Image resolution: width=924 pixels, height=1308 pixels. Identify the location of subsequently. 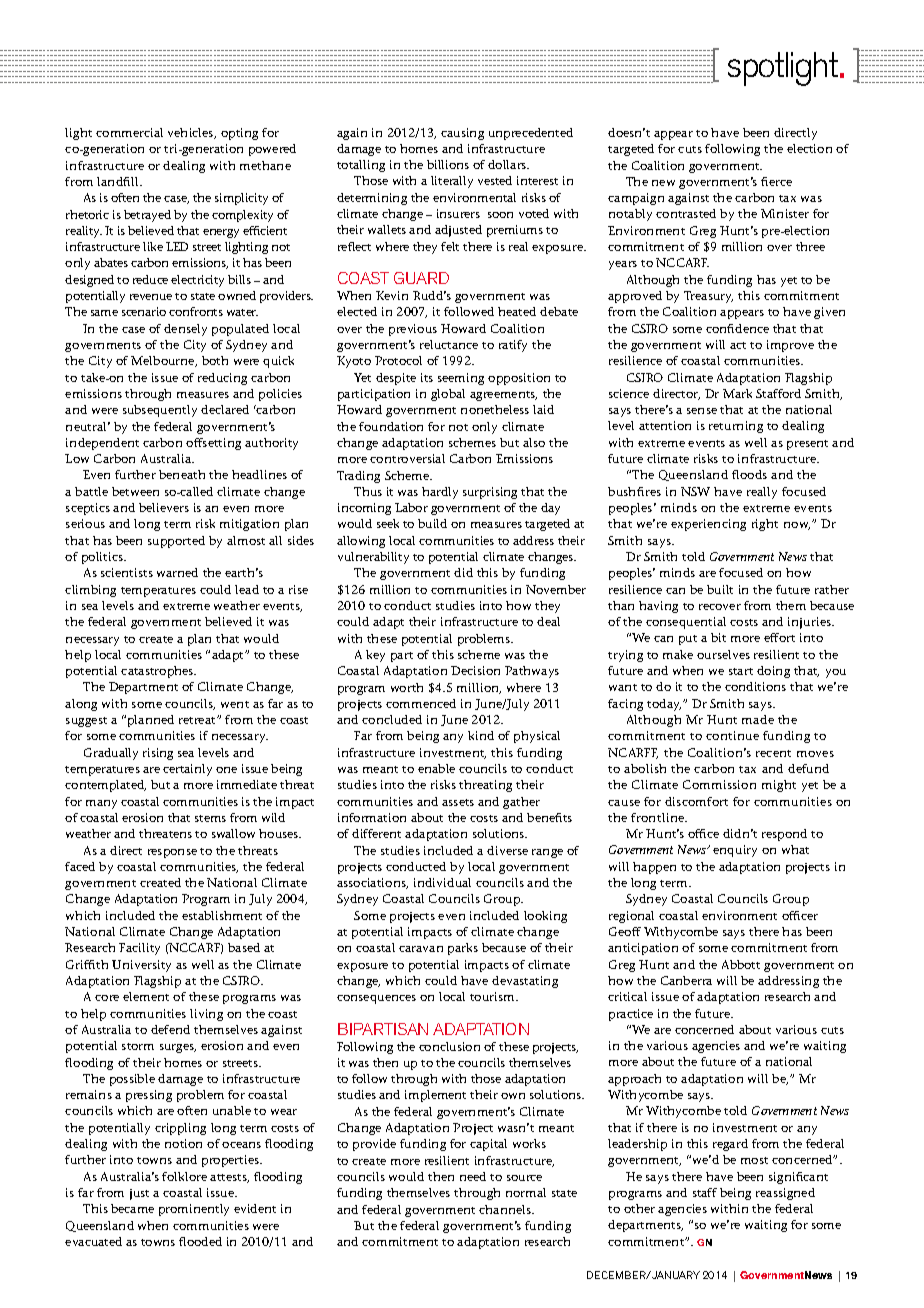
(160, 411).
